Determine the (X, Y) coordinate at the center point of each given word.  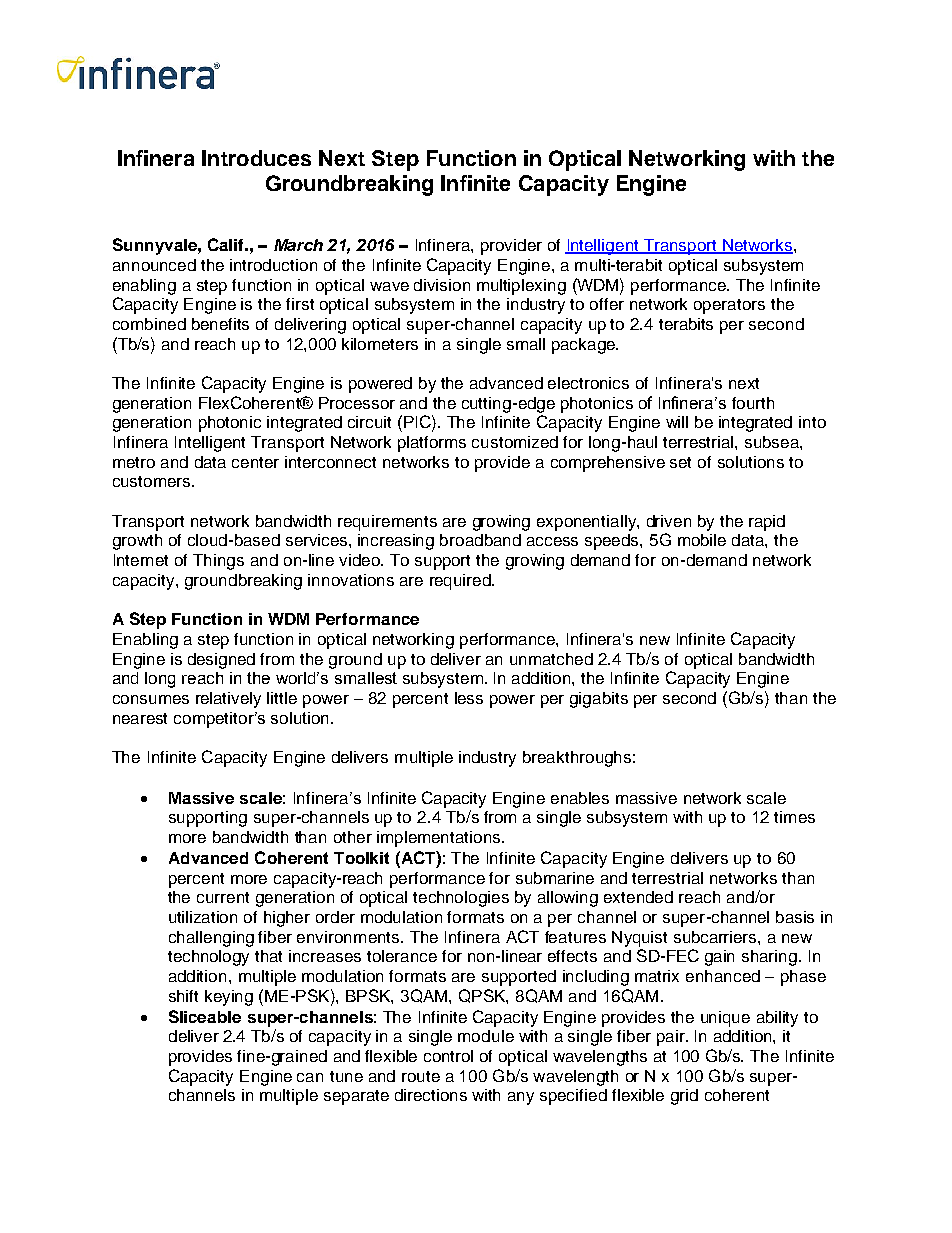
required (461, 582)
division (442, 285)
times (794, 817)
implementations (440, 839)
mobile (702, 540)
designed (221, 661)
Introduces (256, 158)
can (310, 1077)
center (255, 462)
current (223, 897)
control (448, 1056)
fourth (753, 403)
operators (729, 306)
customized (515, 442)
